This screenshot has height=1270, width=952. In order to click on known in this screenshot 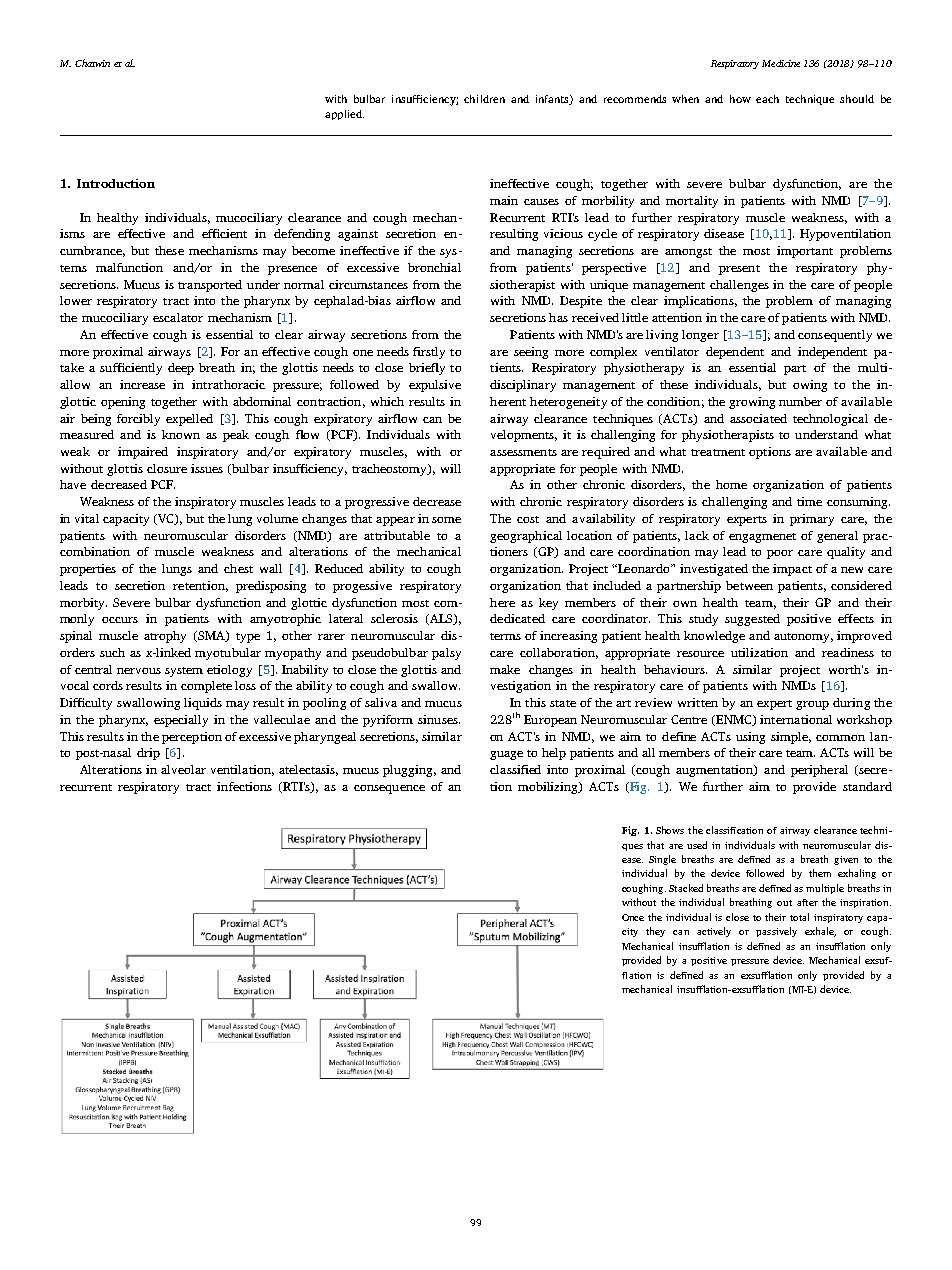, I will do `click(181, 434)`.
